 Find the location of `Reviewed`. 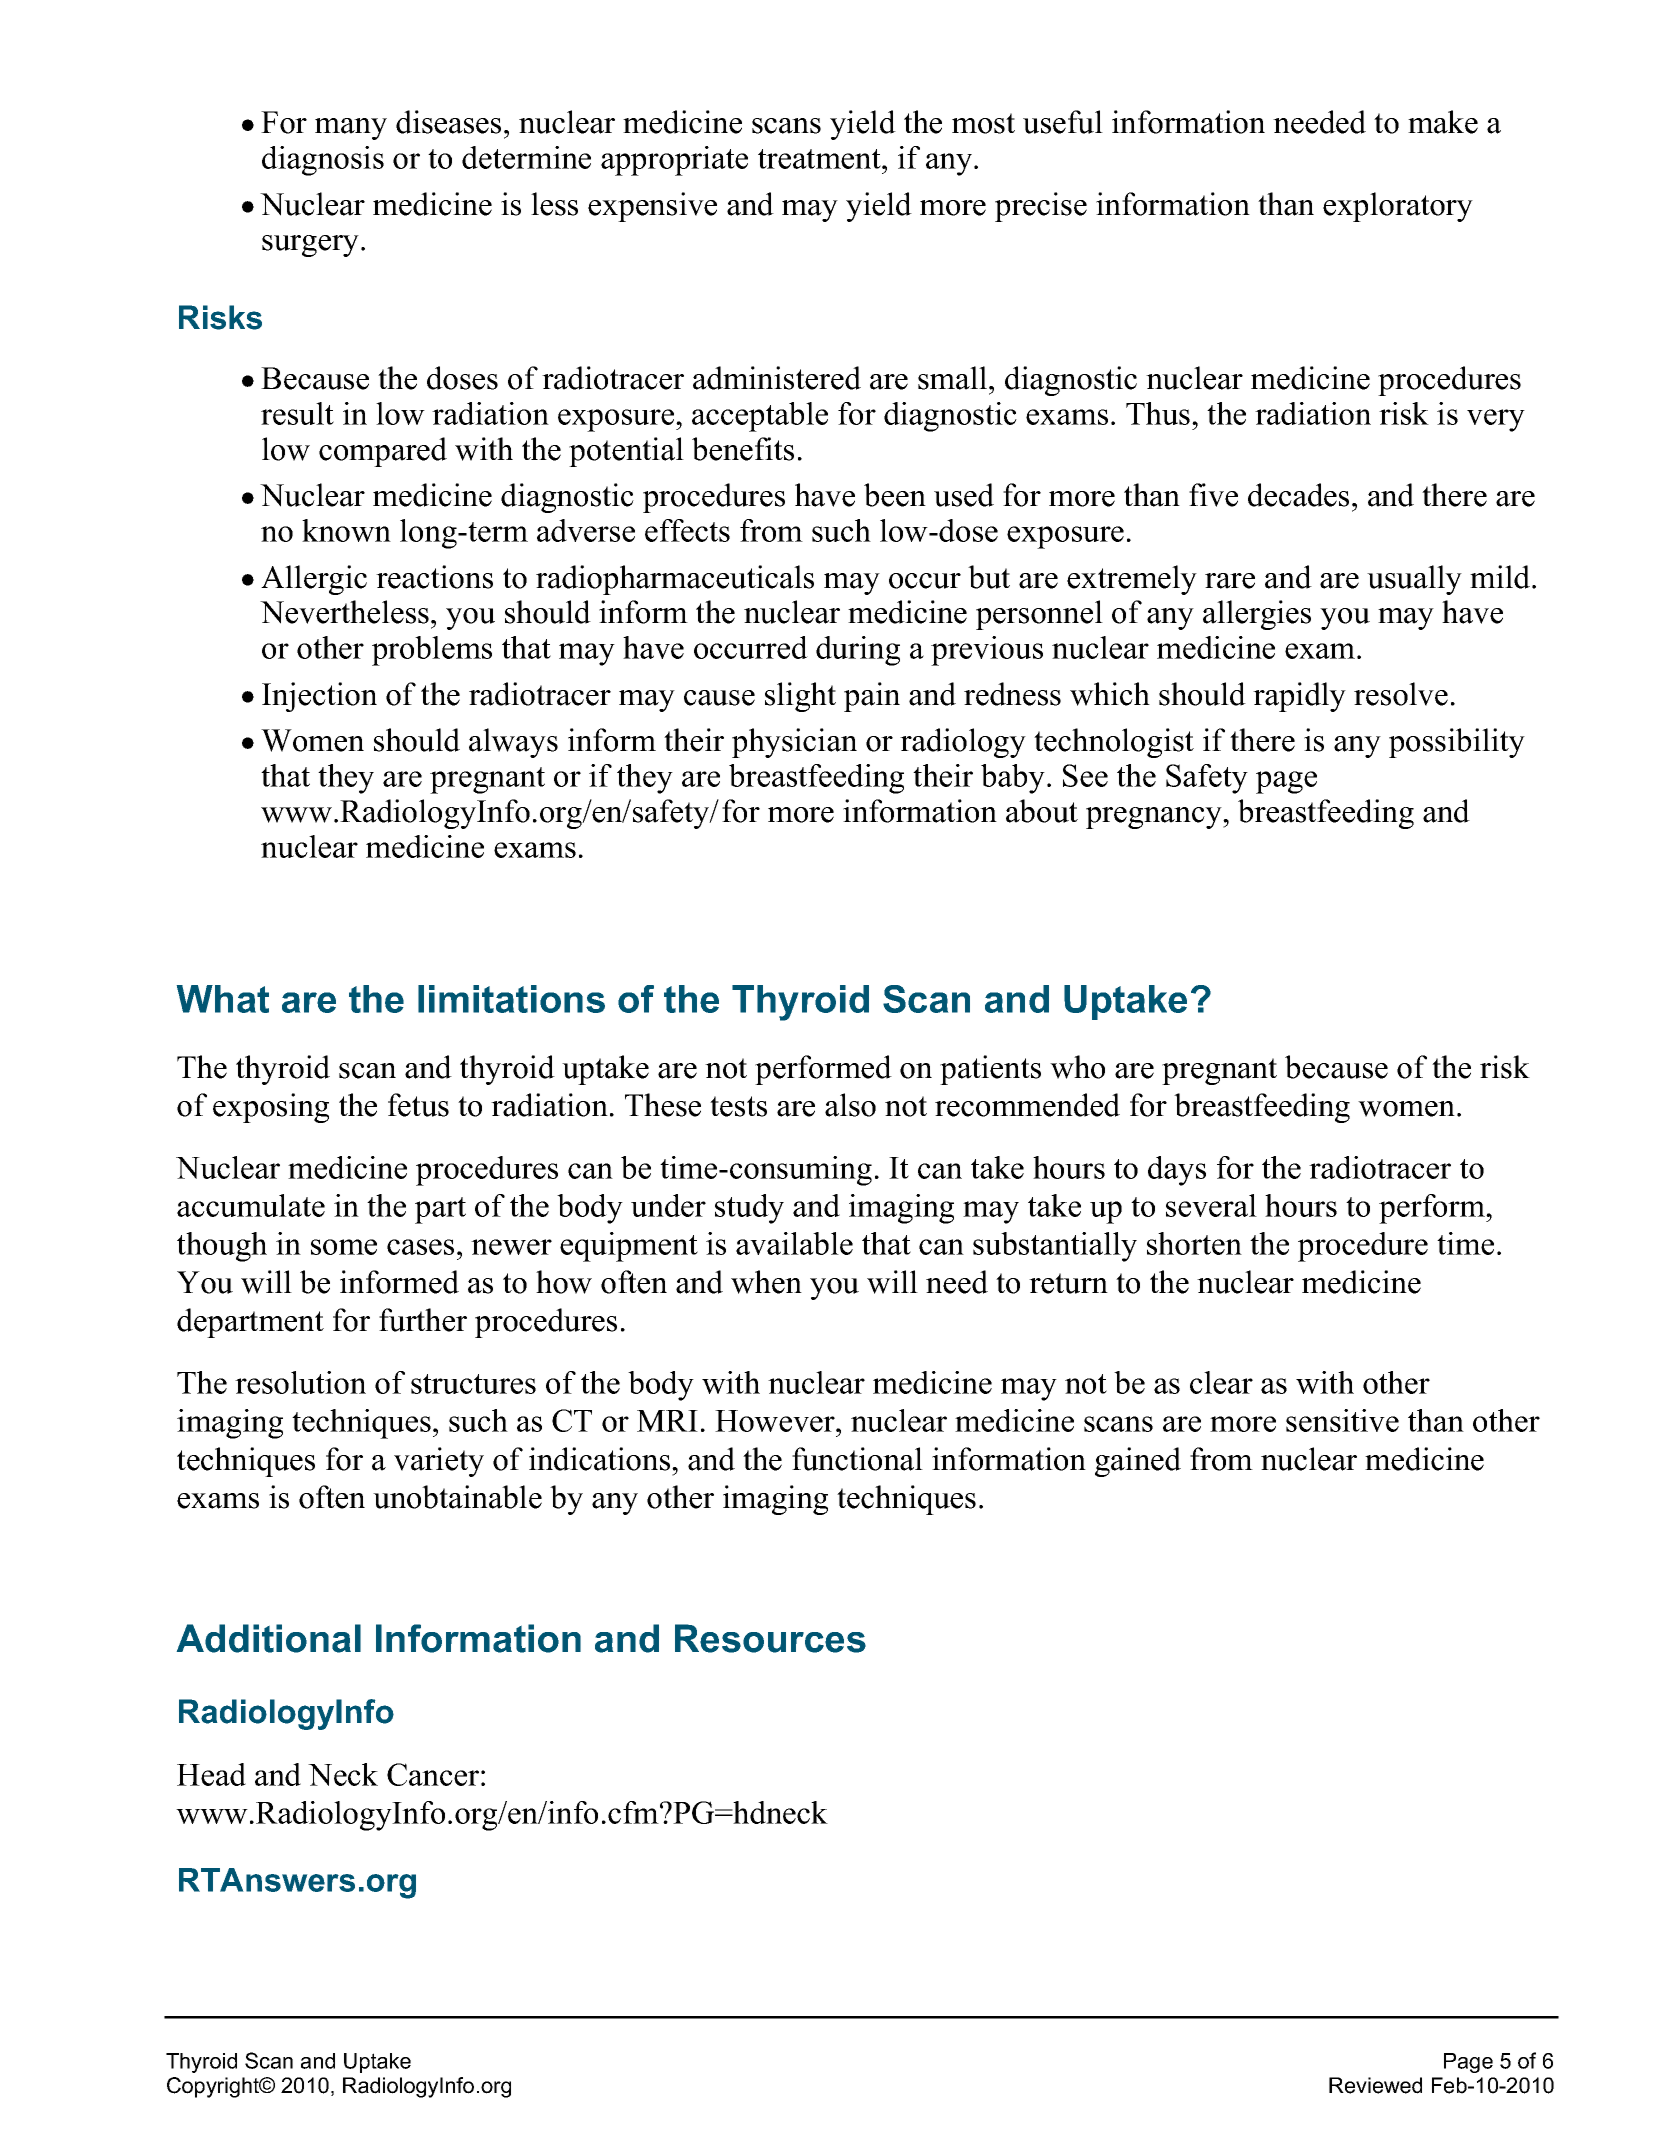

Reviewed is located at coordinates (1375, 2085).
